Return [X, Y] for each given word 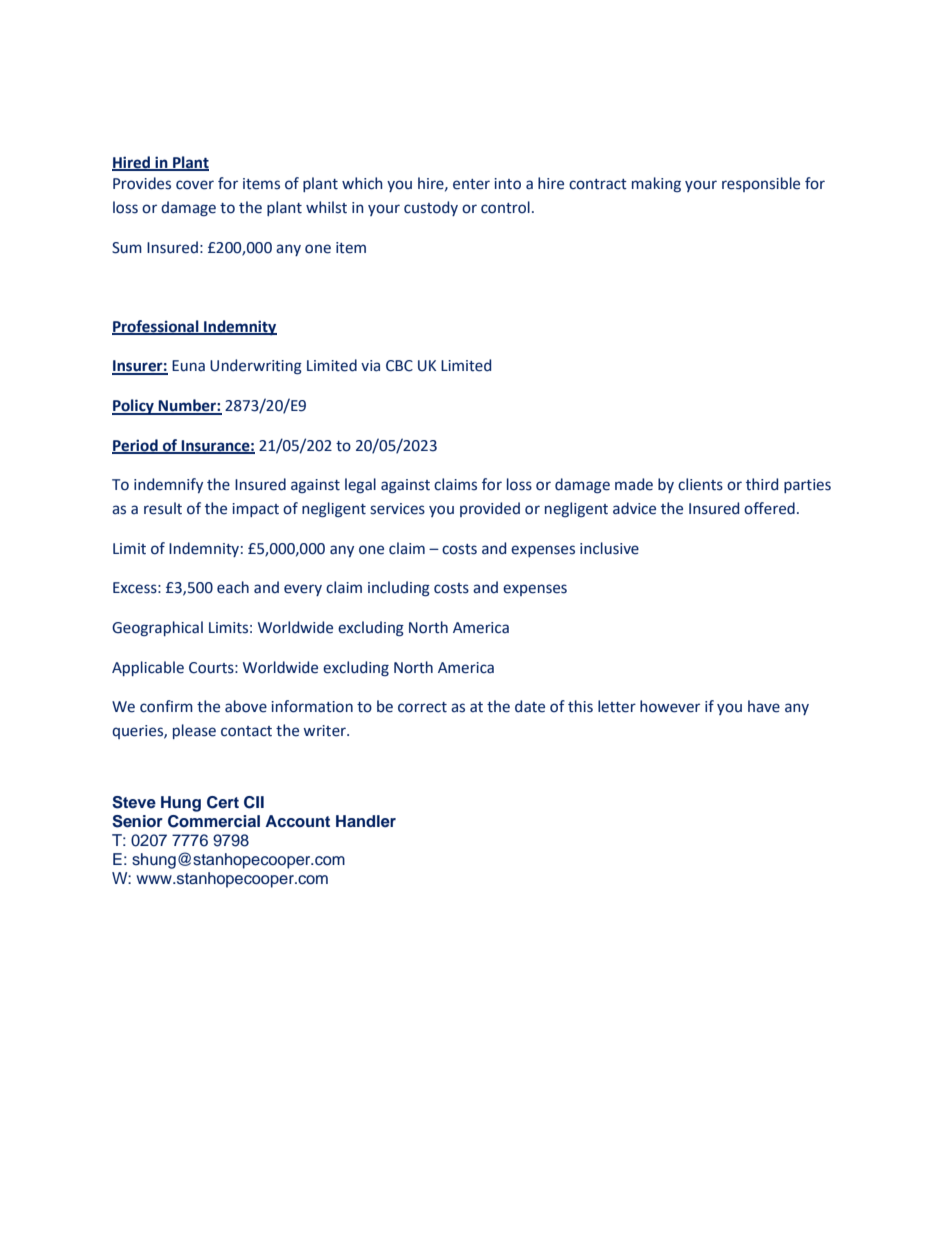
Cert [223, 802]
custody [431, 208]
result [163, 508]
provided [490, 509]
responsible [761, 184]
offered [769, 508]
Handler [366, 821]
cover [195, 185]
